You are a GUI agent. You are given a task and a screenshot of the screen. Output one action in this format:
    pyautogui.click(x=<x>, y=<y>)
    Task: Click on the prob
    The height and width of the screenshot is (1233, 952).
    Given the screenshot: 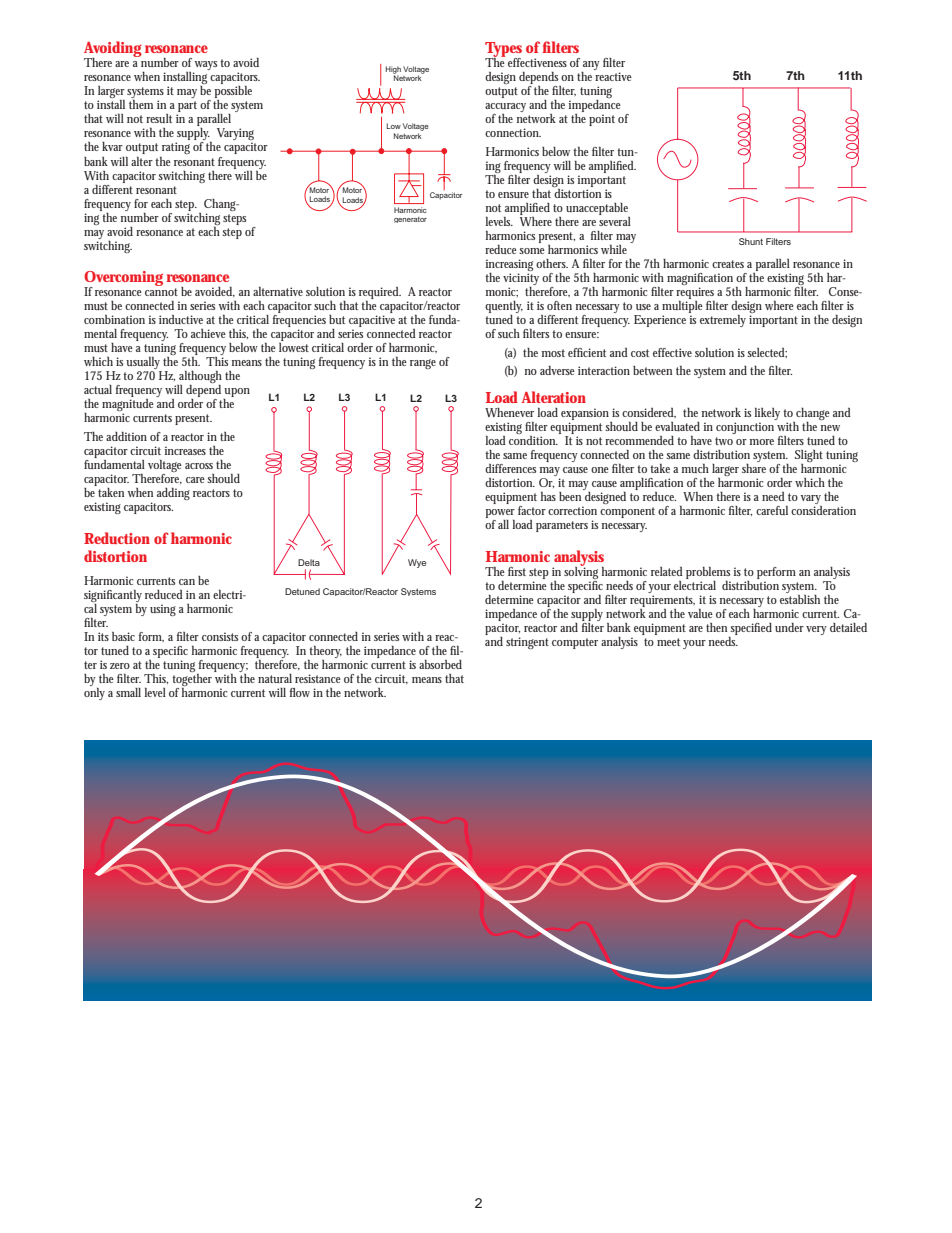 What is the action you would take?
    pyautogui.click(x=698, y=573)
